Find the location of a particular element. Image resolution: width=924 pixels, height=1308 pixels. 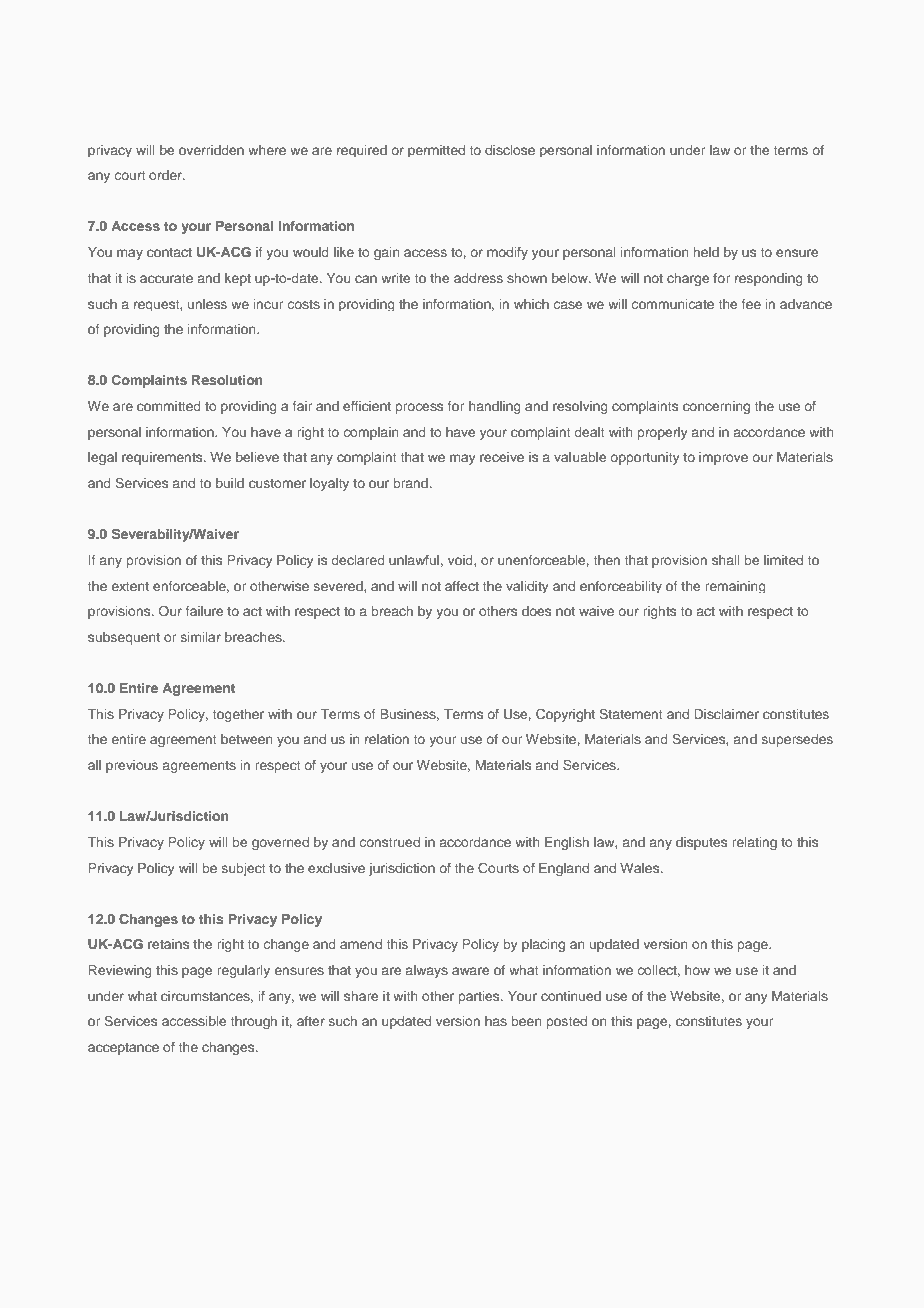

affect is located at coordinates (462, 586).
